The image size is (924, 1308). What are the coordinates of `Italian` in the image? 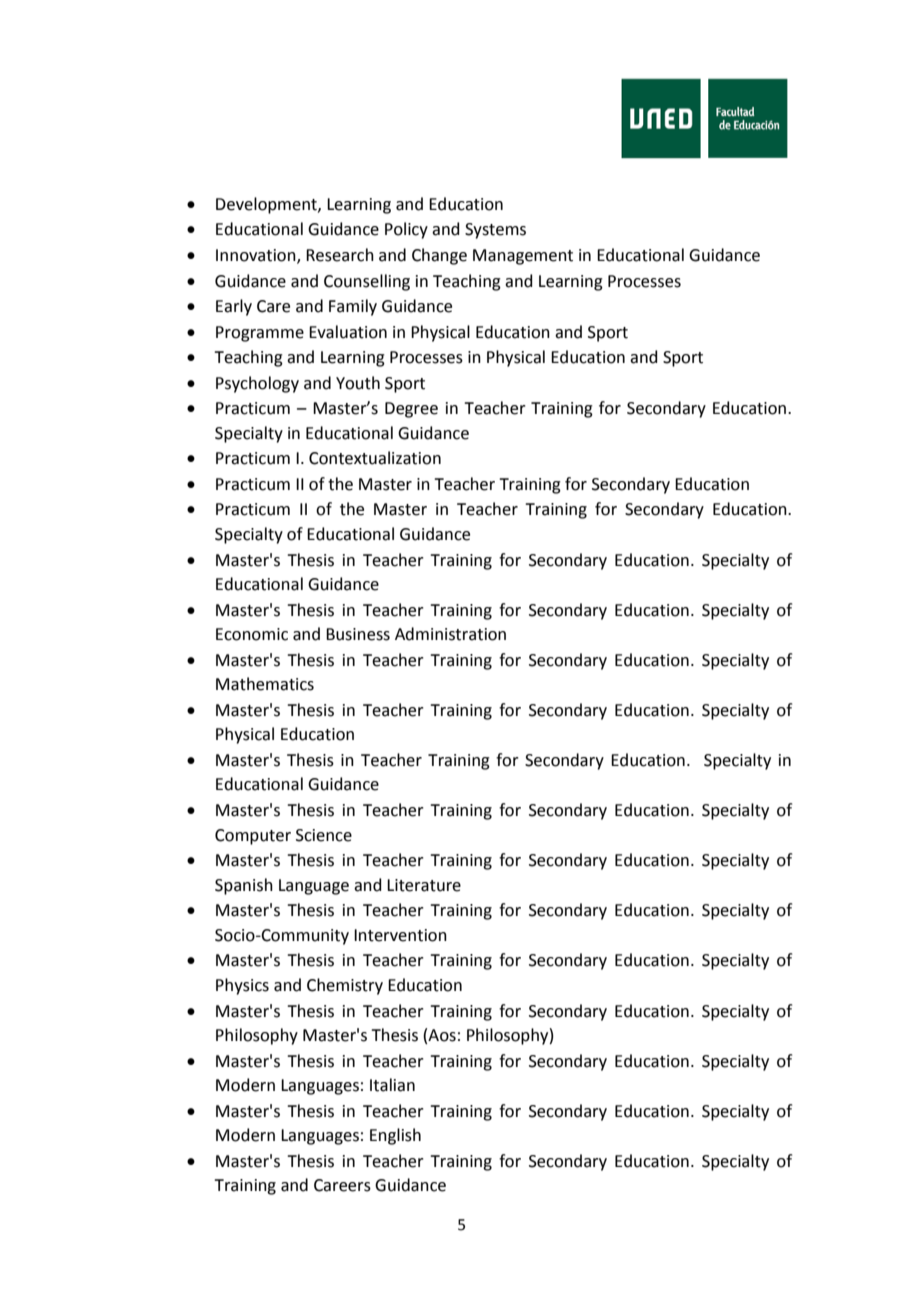 It's located at (392, 1085).
